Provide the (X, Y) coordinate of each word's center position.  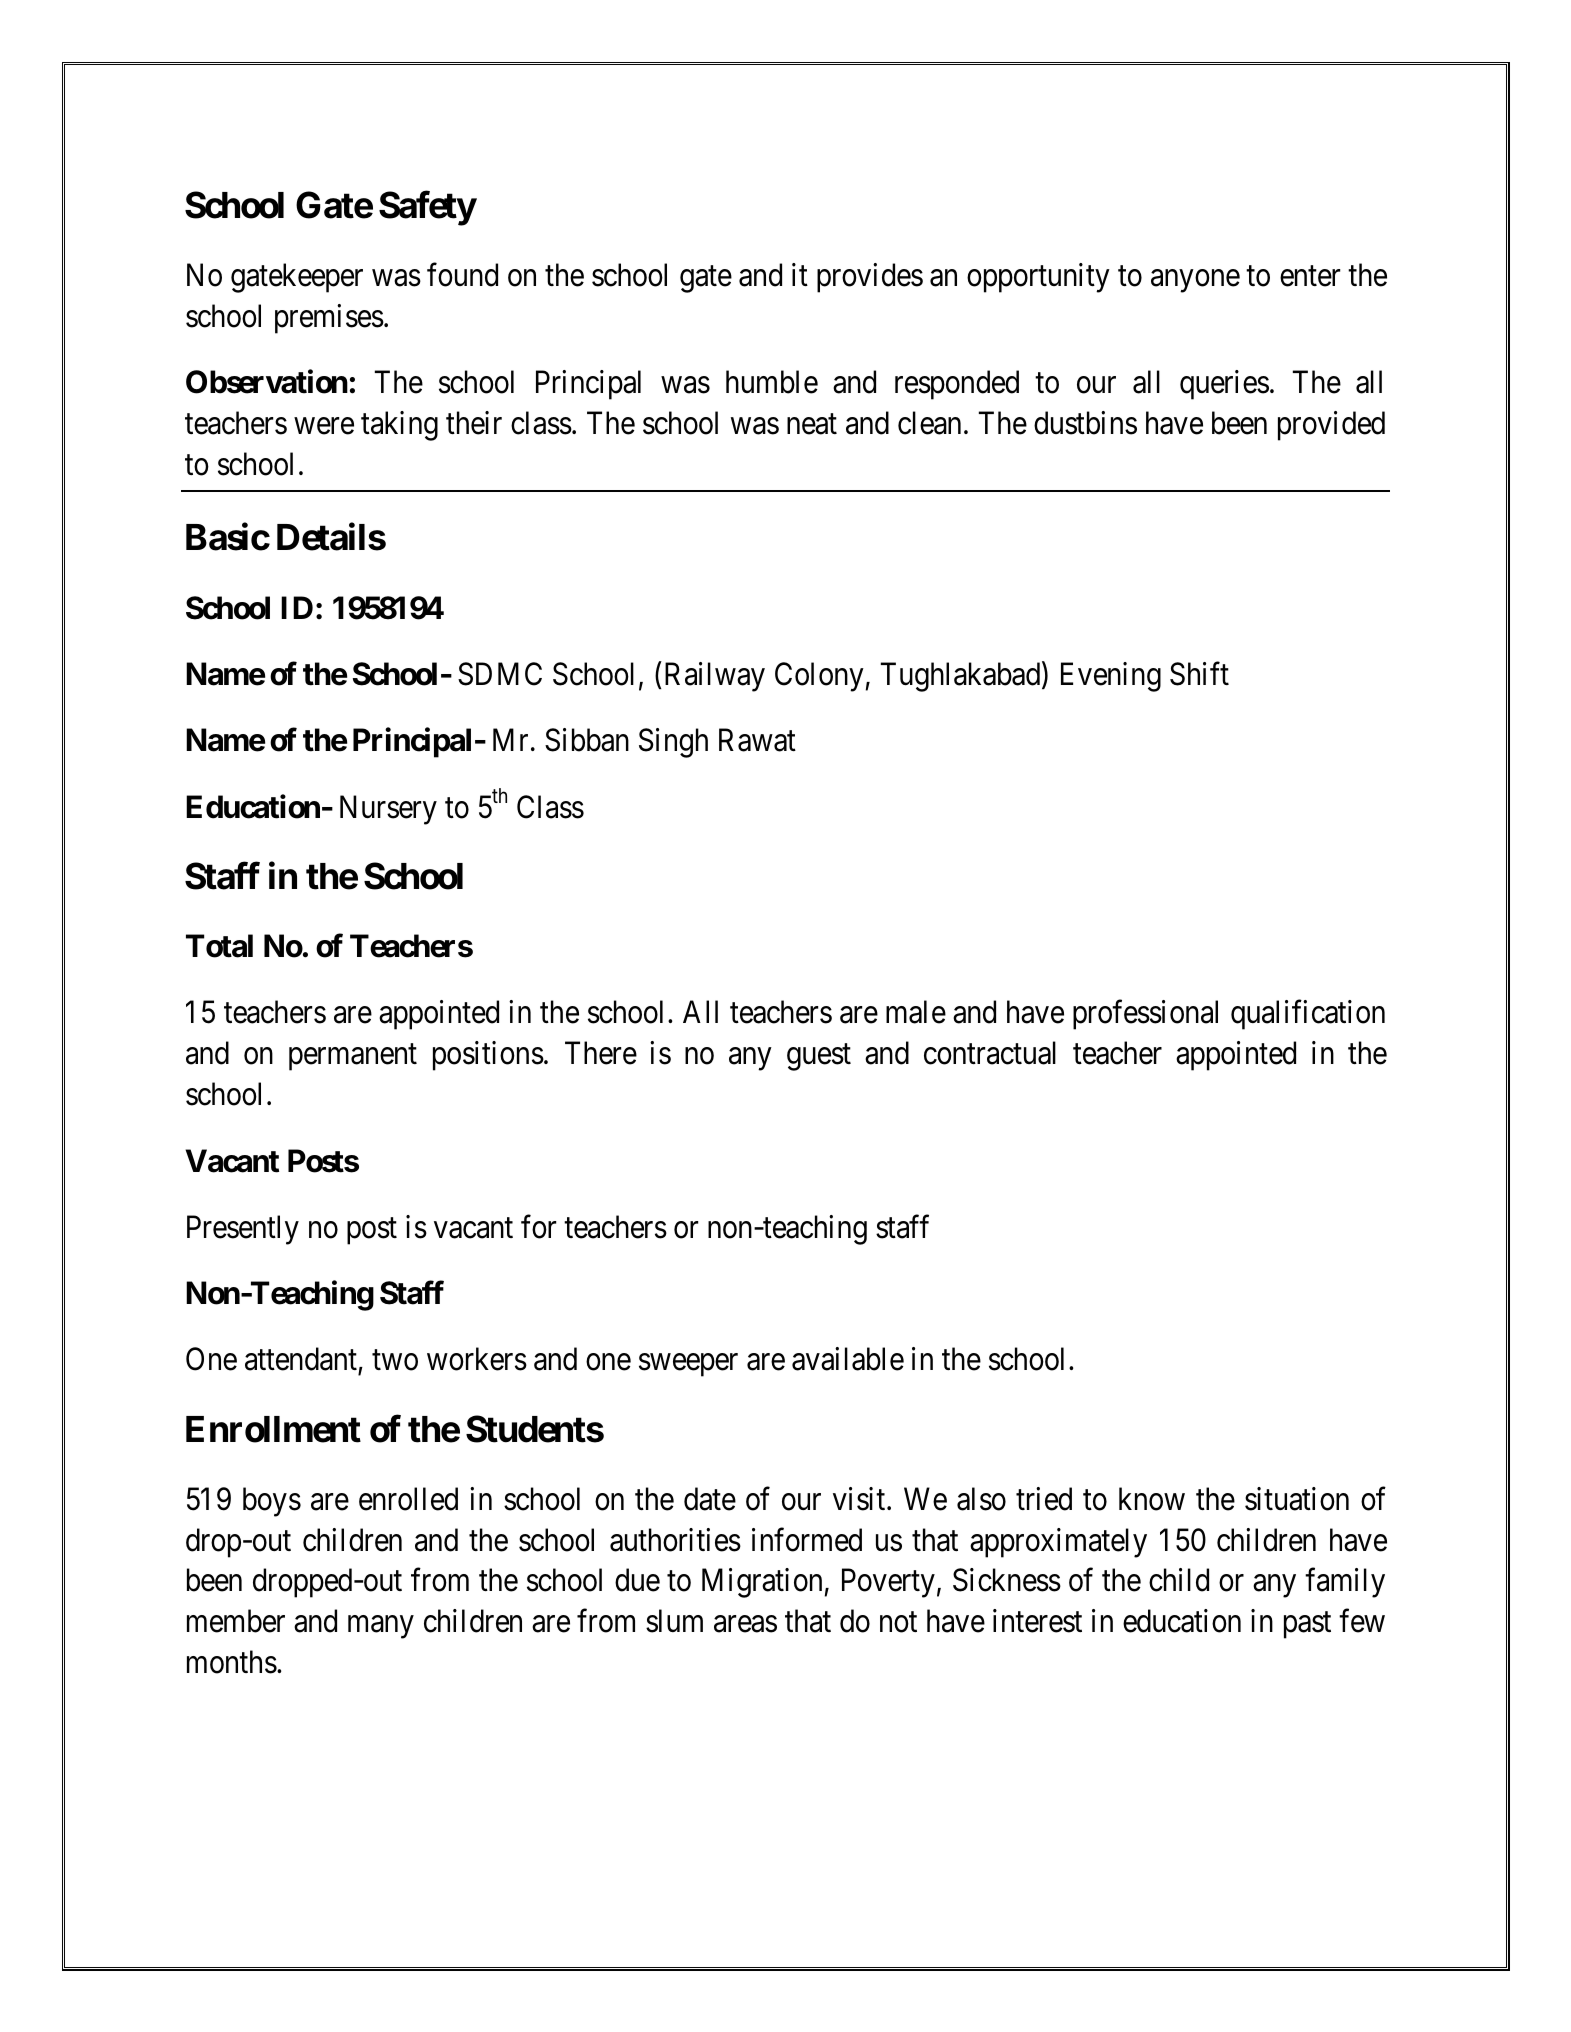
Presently (243, 1230)
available (848, 1359)
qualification (1308, 1015)
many (381, 1627)
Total (219, 946)
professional (1145, 1015)
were (324, 426)
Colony (819, 677)
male (916, 1012)
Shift (1199, 674)
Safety (427, 208)
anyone (1195, 281)
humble (772, 382)
